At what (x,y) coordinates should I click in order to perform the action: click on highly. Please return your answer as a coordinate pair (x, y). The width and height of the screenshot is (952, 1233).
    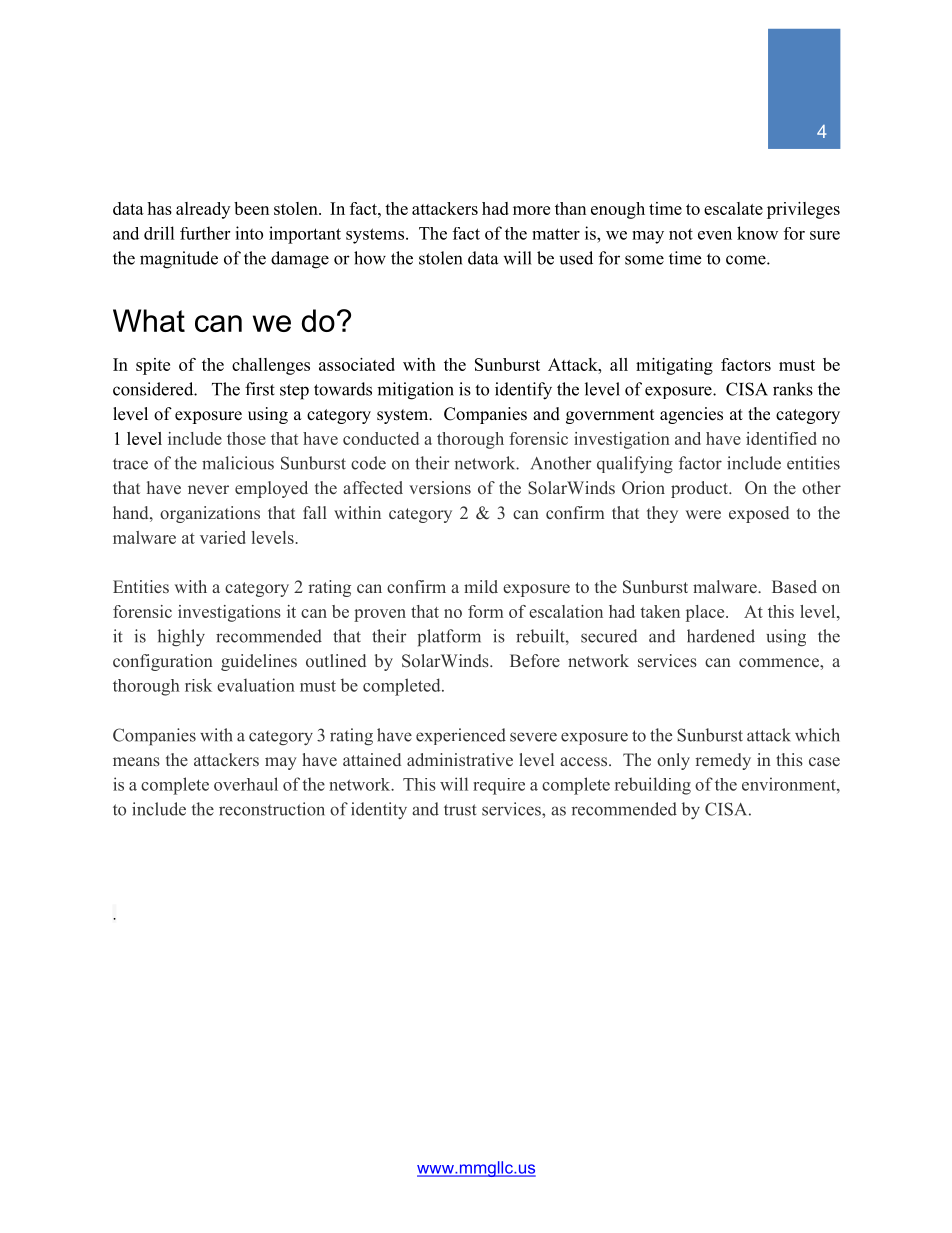
    Looking at the image, I should click on (181, 638).
